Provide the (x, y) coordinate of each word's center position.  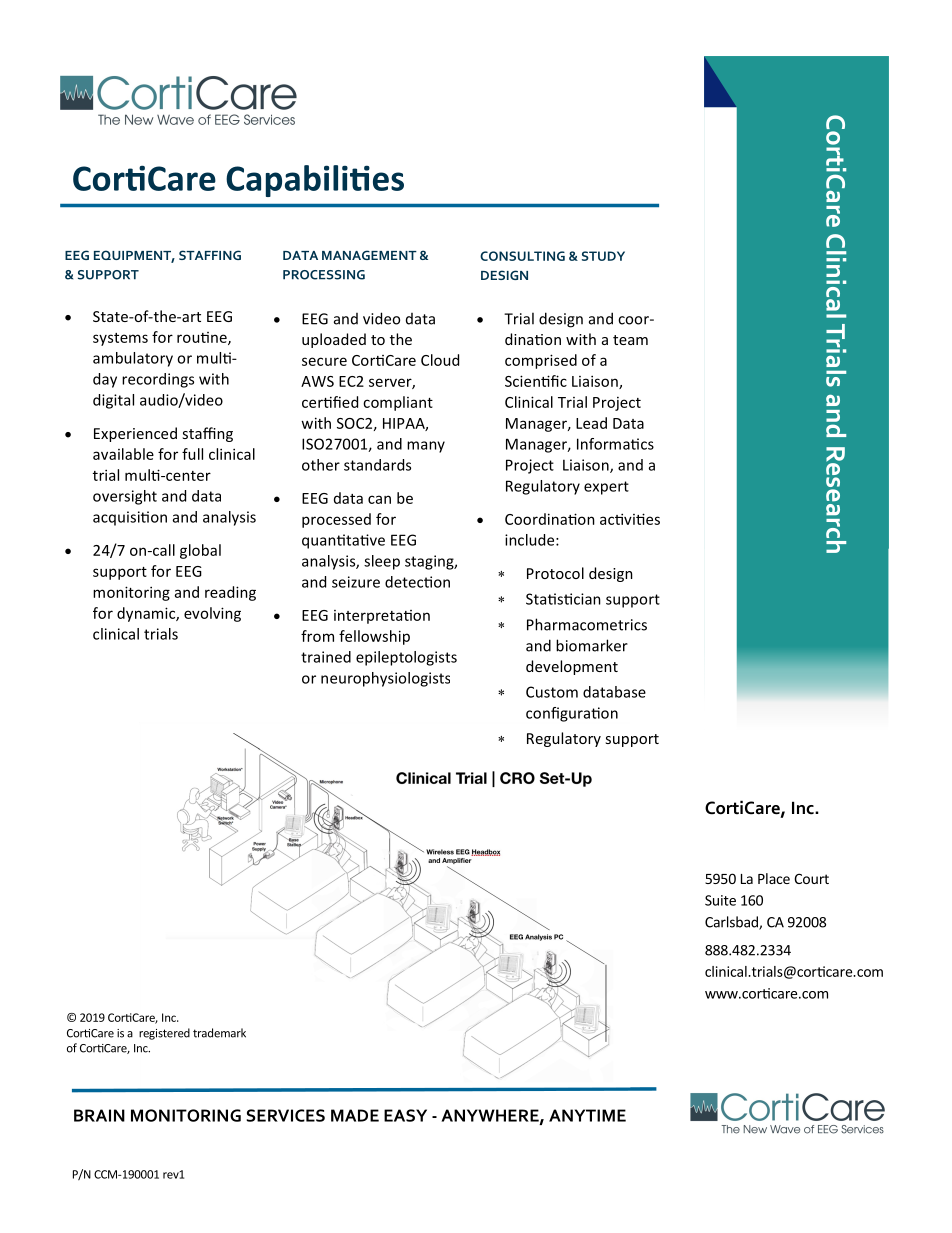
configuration (572, 714)
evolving (212, 614)
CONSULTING (522, 256)
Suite (720, 900)
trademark (219, 1033)
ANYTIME (587, 1115)
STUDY (603, 256)
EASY (405, 1115)
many (426, 447)
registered (164, 1034)
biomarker (592, 645)
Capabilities (315, 181)
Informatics (615, 444)
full (192, 454)
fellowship (374, 637)
